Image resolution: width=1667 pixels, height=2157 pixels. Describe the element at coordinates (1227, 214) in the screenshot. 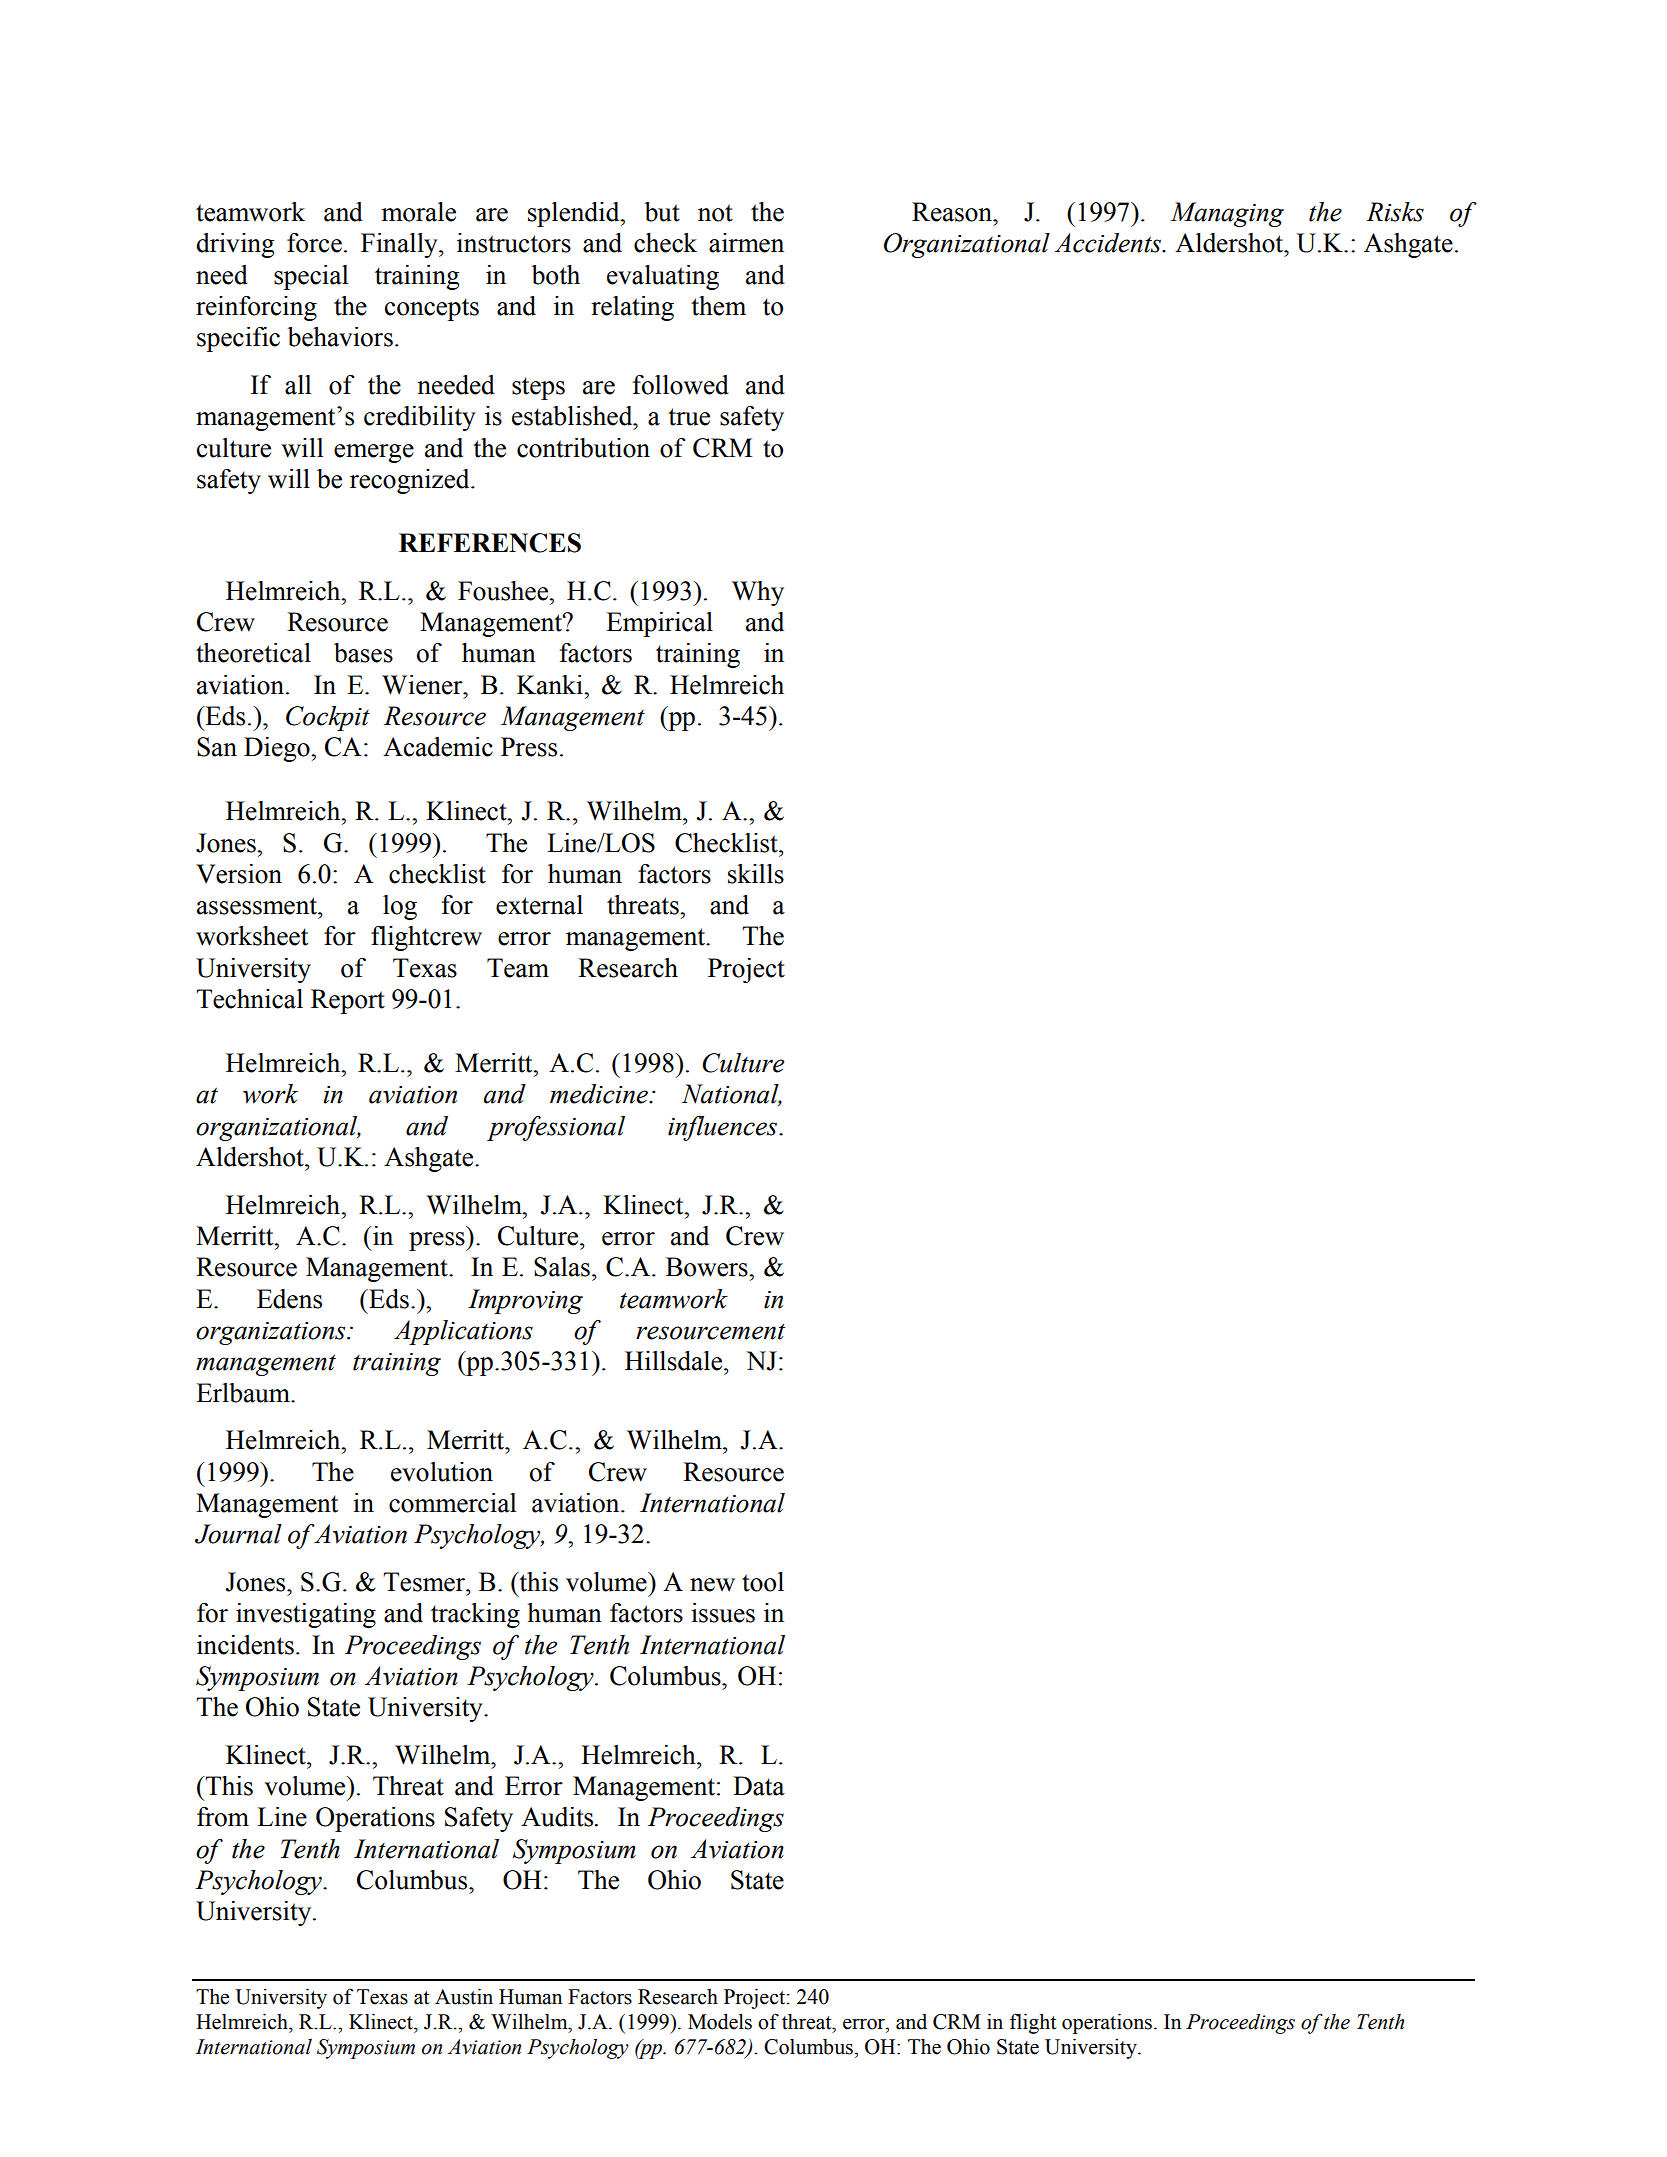

I see `Managing` at that location.
